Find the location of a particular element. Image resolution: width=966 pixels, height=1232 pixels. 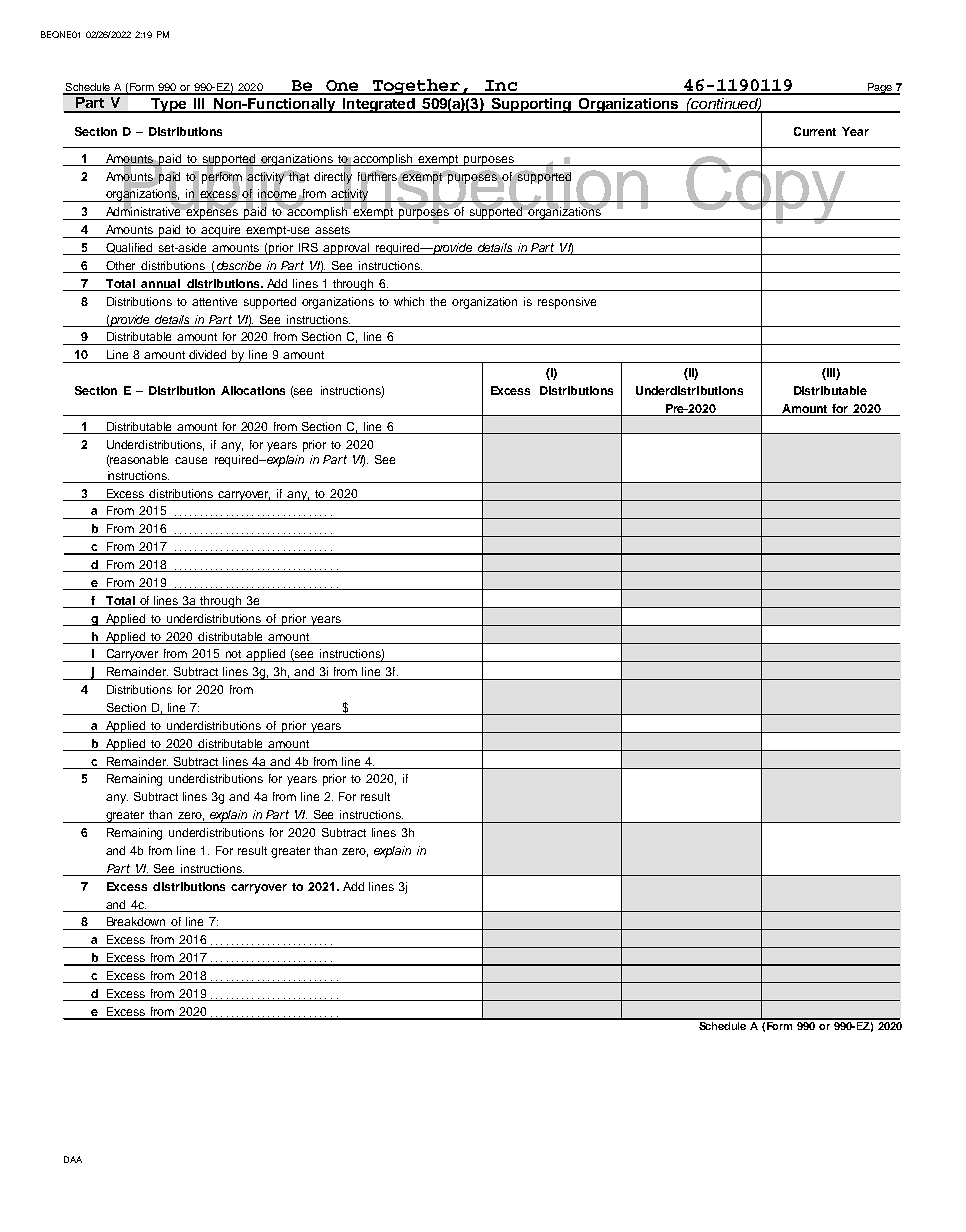

not is located at coordinates (233, 654).
